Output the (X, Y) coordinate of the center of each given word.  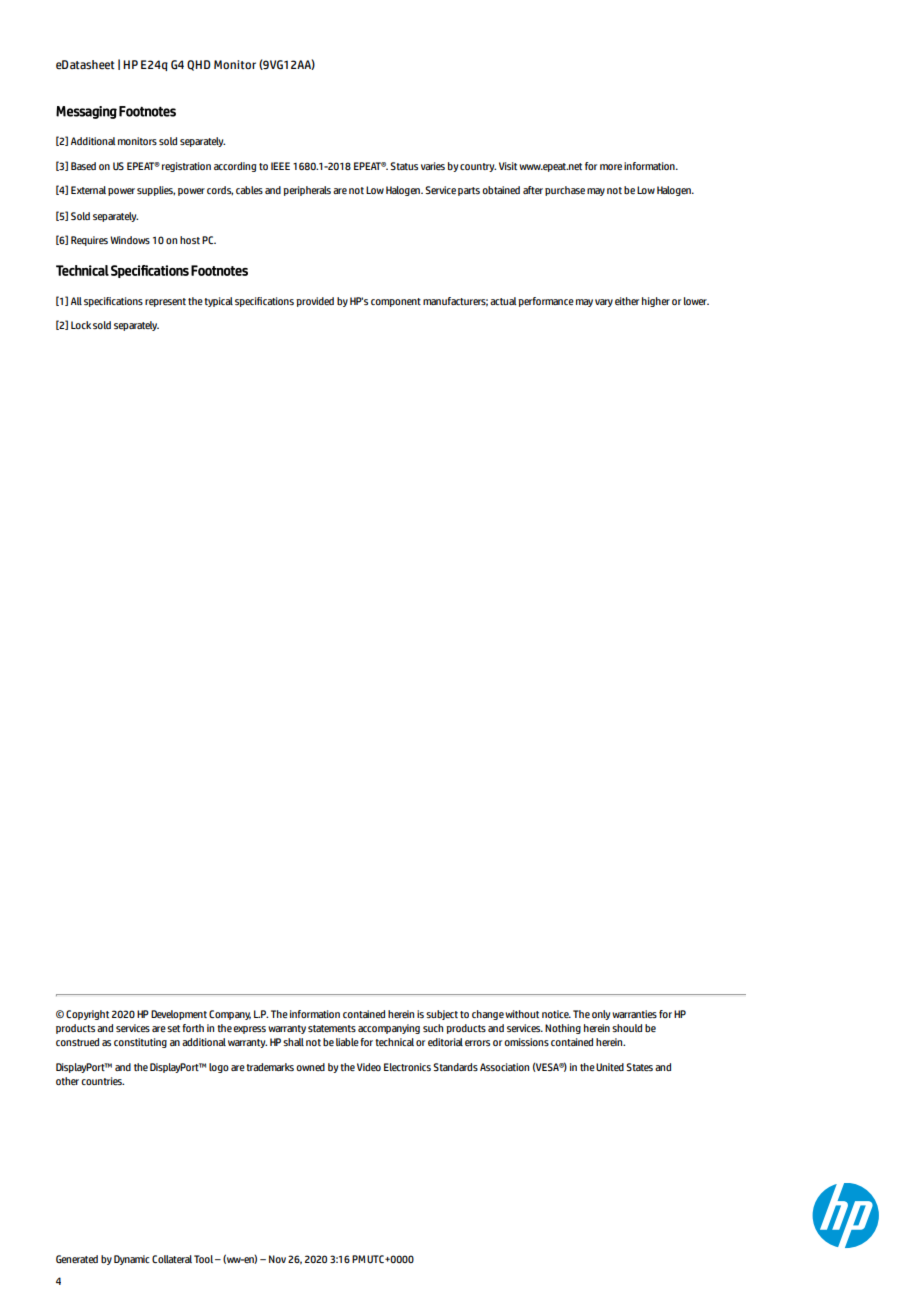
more (611, 167)
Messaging (86, 112)
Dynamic (132, 1260)
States (639, 1067)
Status (404, 166)
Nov (277, 1259)
